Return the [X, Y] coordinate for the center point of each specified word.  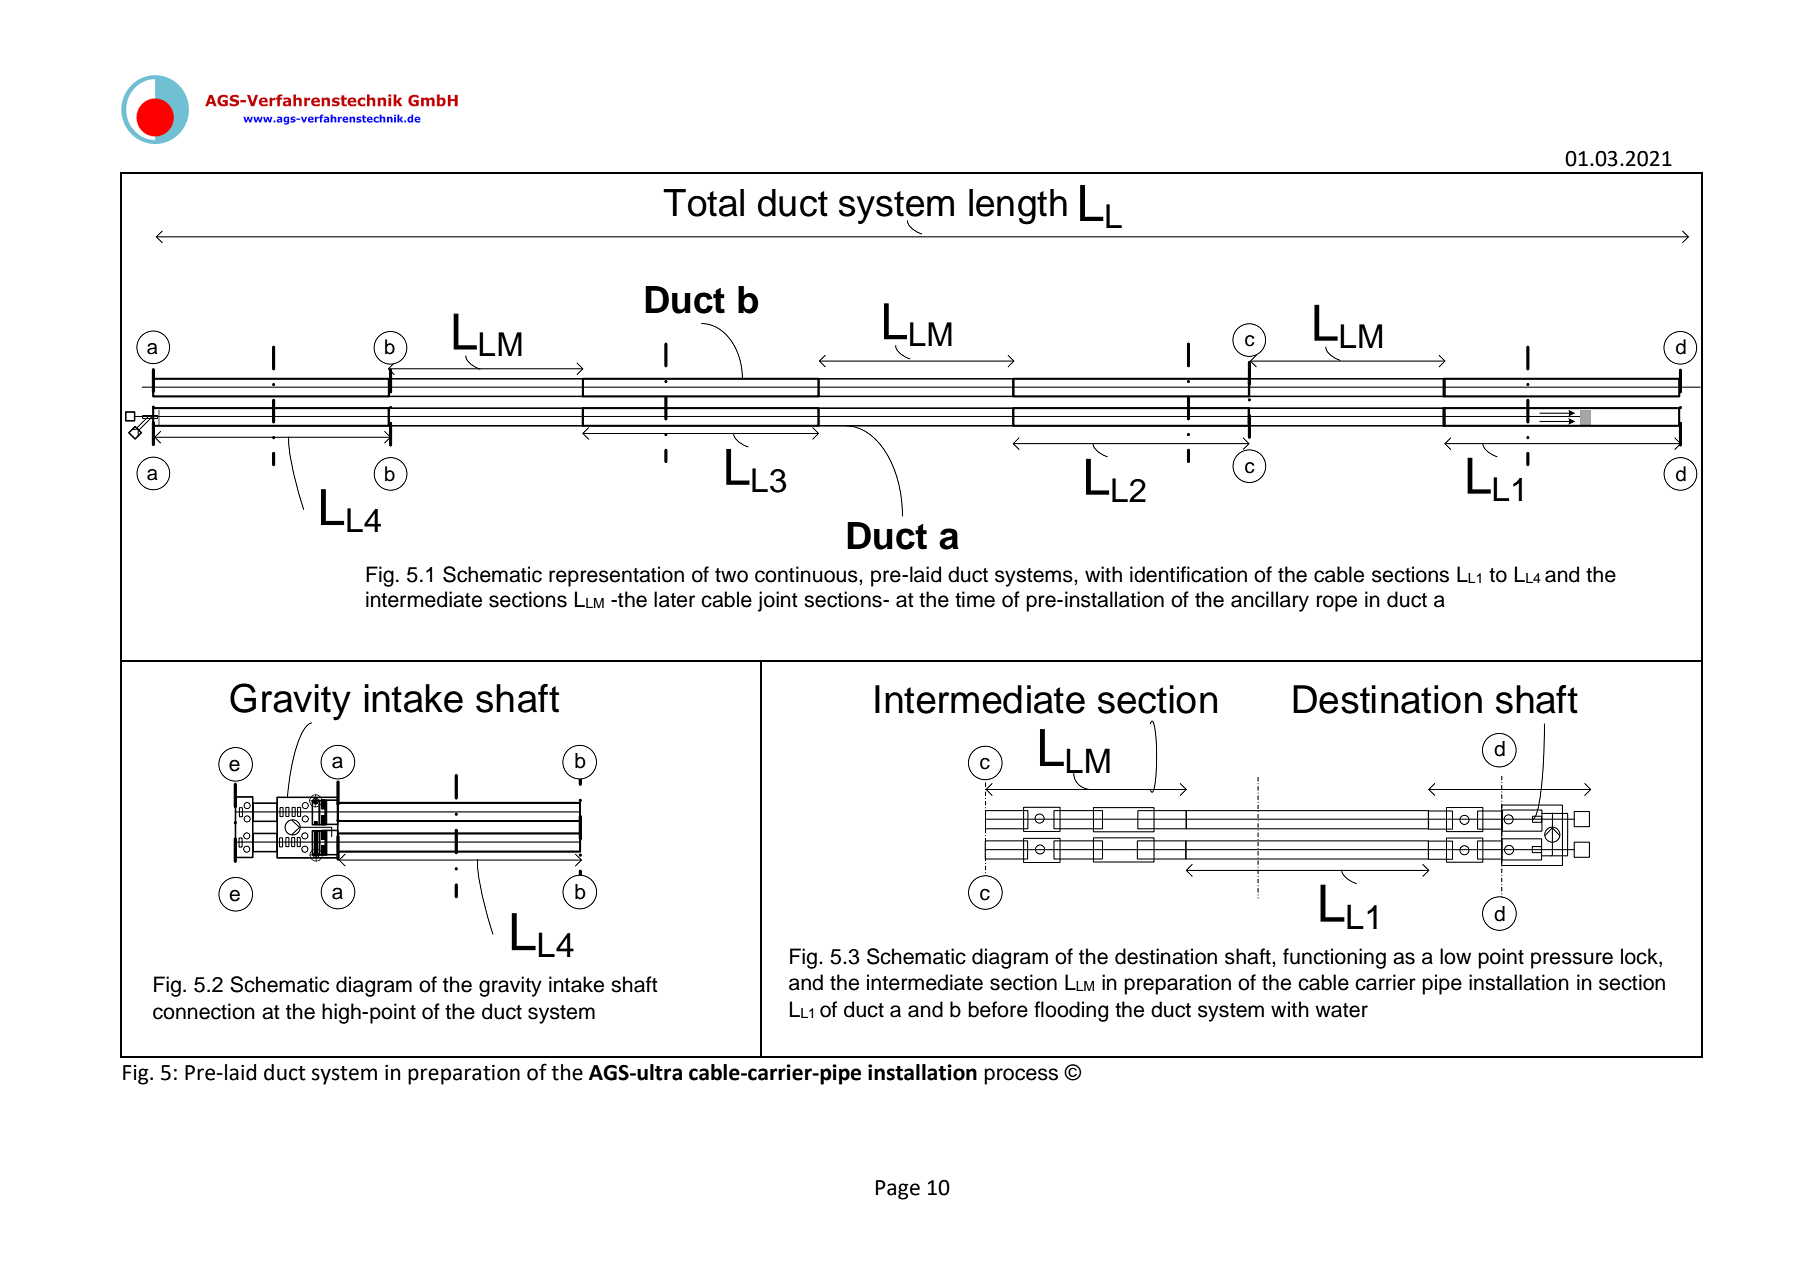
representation [616, 576]
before [998, 1009]
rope [1337, 603]
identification [1188, 574]
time [975, 599]
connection [204, 1011]
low [1455, 956]
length [1018, 207]
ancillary [1270, 601]
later [674, 599]
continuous [807, 574]
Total [703, 203]
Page [898, 1190]
